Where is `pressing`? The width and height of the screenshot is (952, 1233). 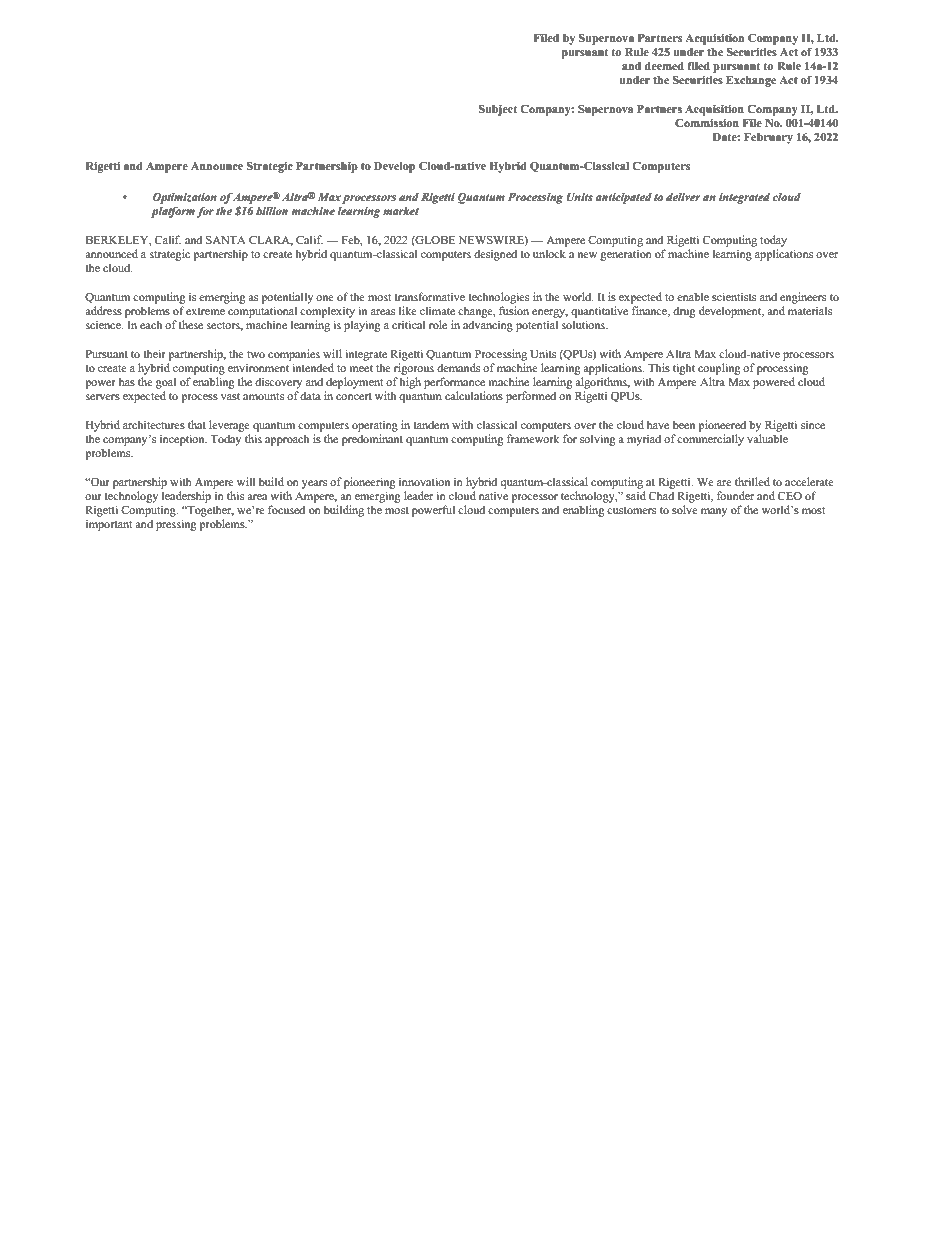 pressing is located at coordinates (176, 525).
